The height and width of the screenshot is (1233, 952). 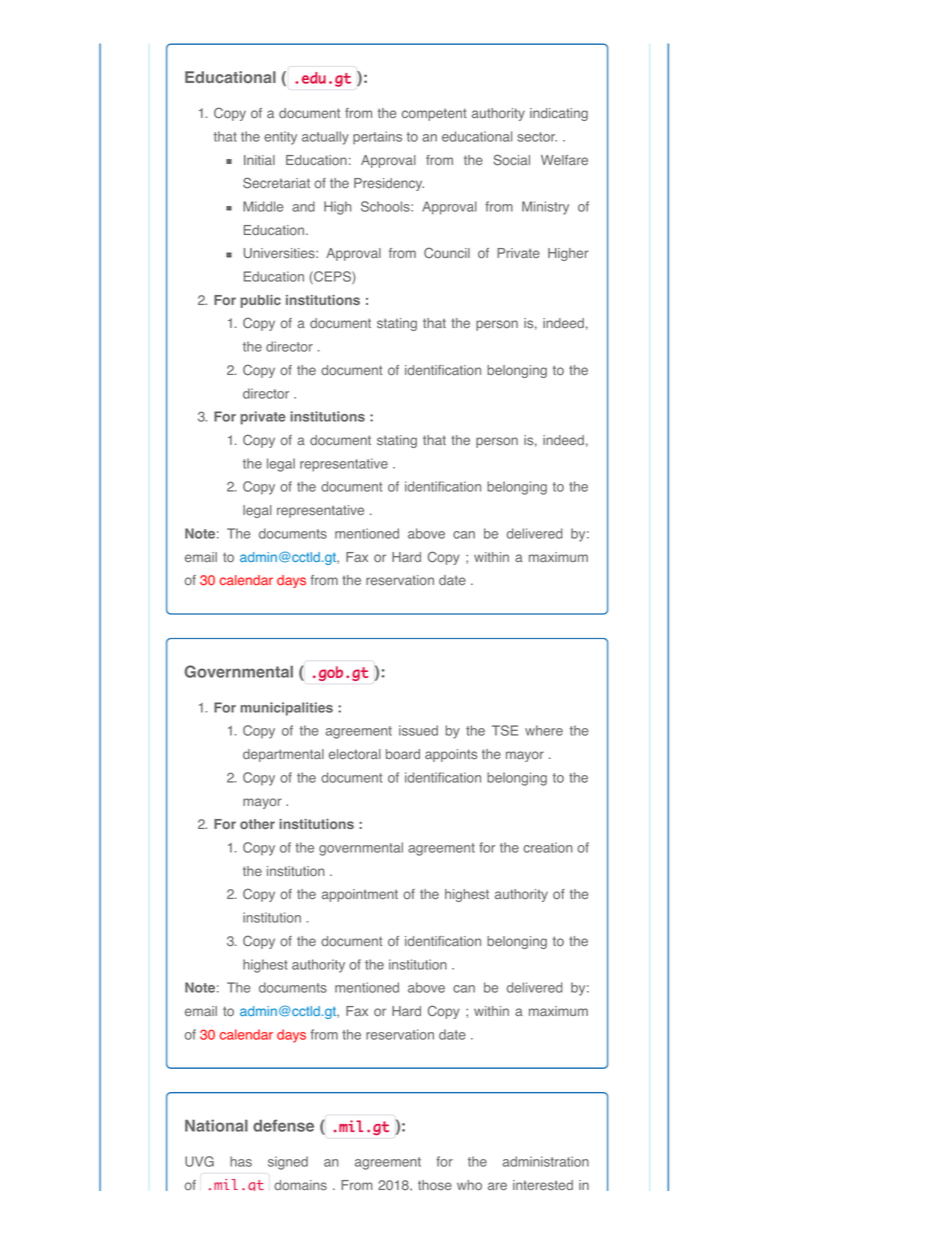 I want to click on departmental, so click(x=283, y=755).
